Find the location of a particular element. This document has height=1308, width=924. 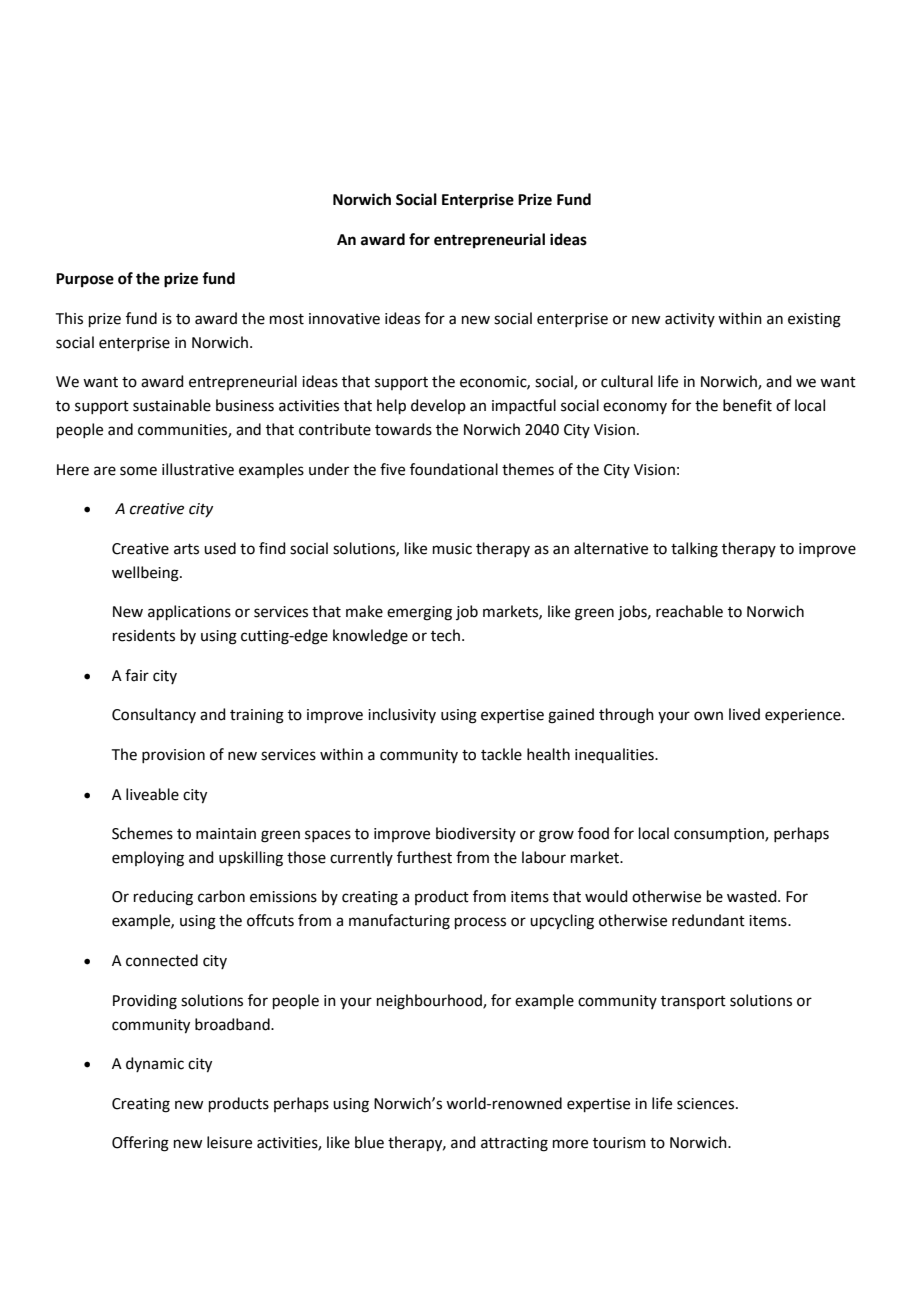

process is located at coordinates (480, 923).
